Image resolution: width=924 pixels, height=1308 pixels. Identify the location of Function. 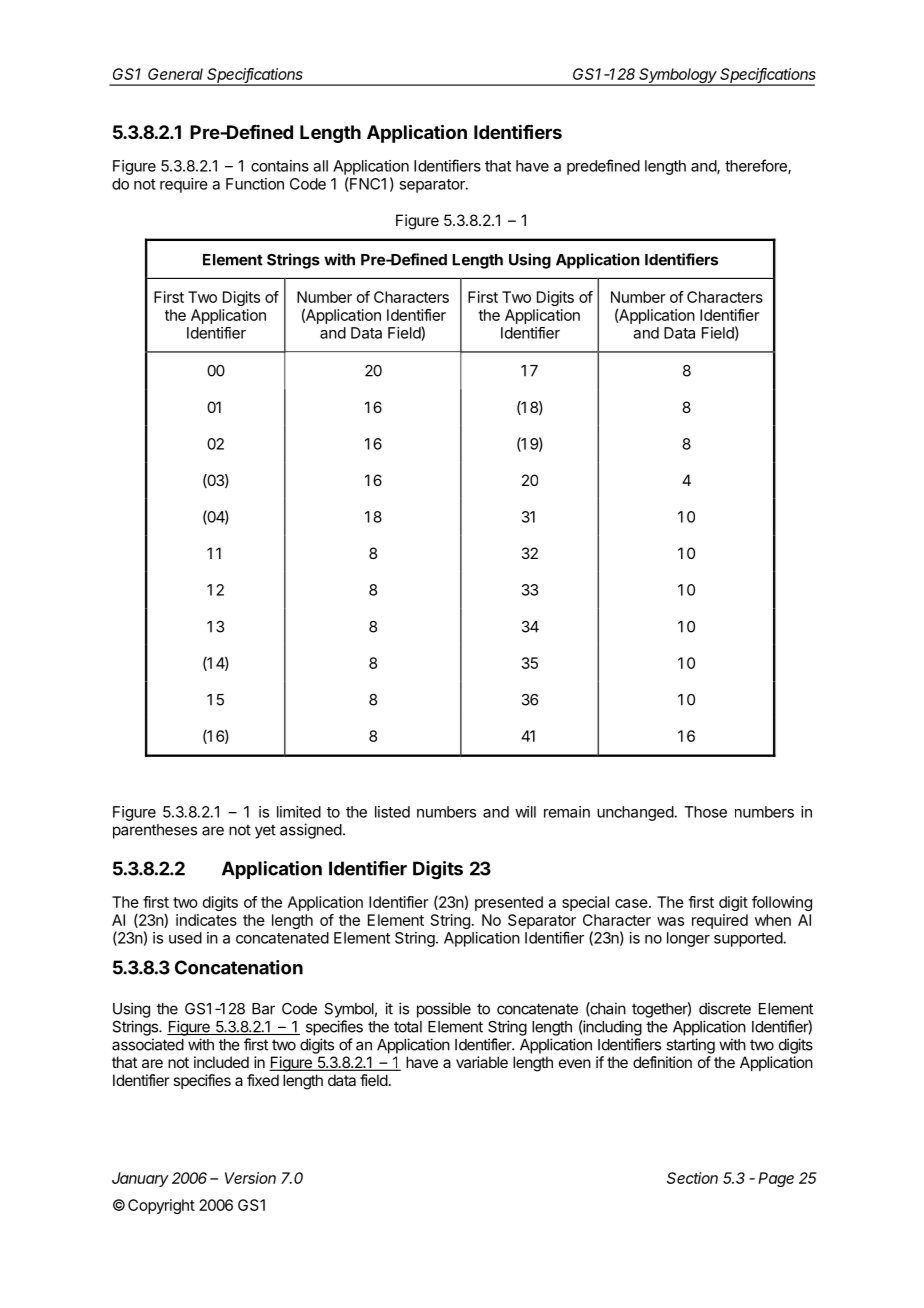
(255, 184).
